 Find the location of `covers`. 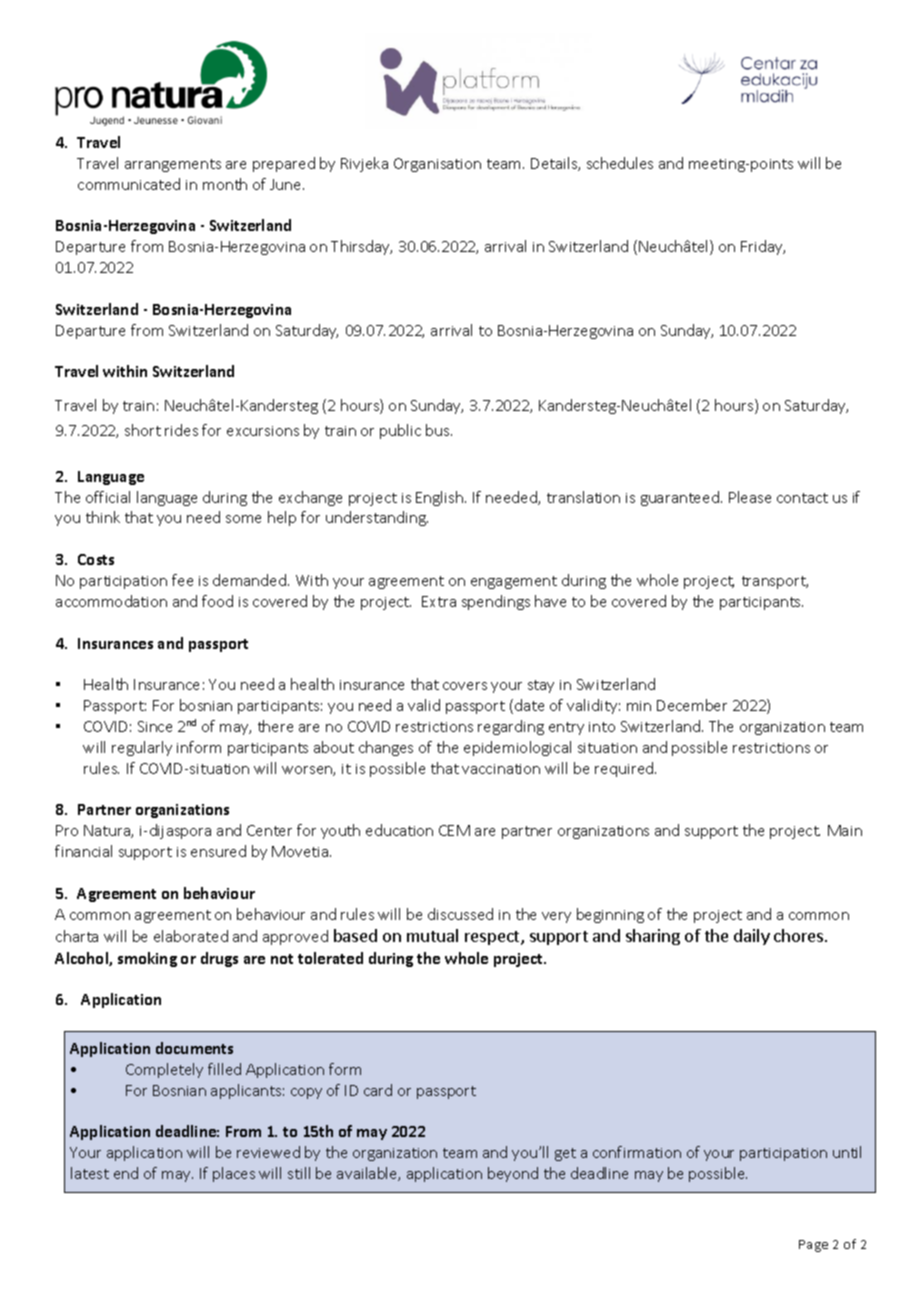

covers is located at coordinates (465, 686).
